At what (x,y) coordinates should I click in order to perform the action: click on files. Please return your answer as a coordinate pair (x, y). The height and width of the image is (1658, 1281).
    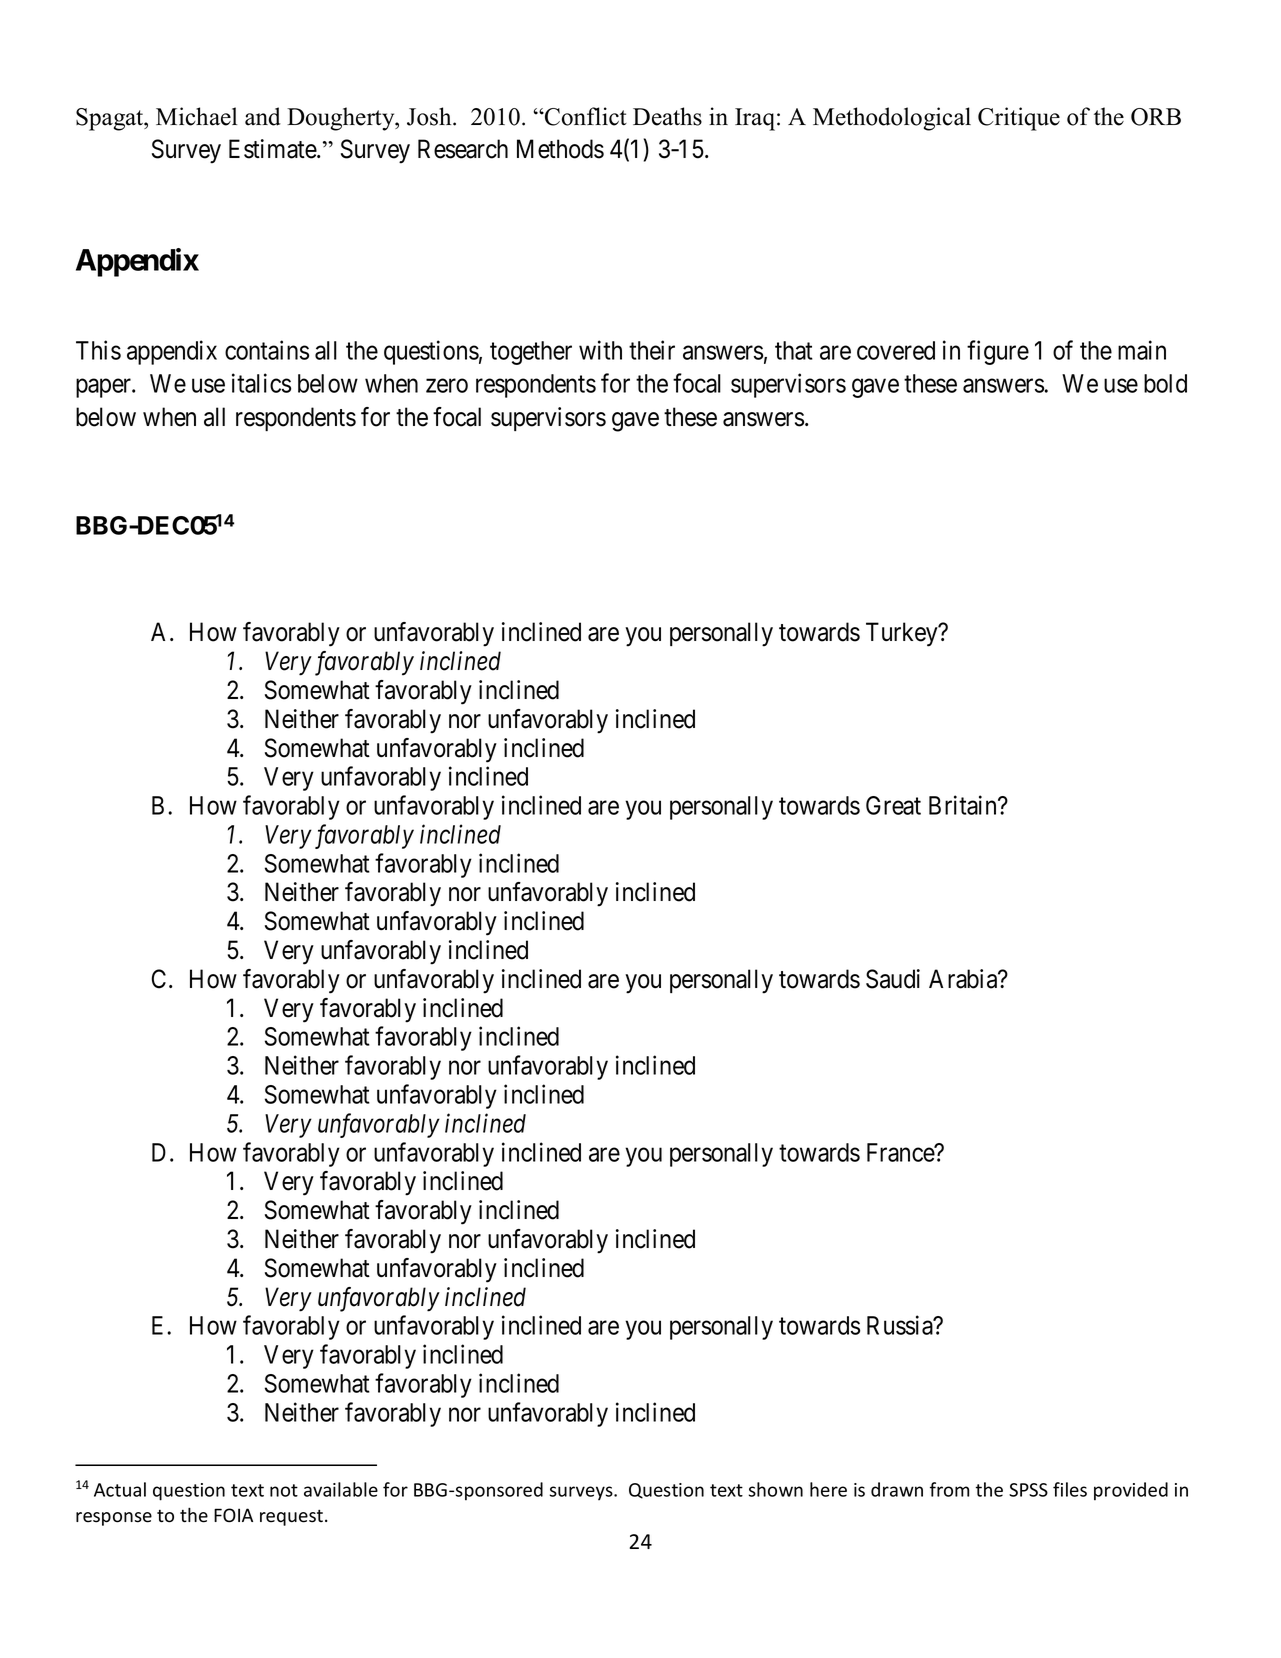
    Looking at the image, I should click on (1070, 1489).
